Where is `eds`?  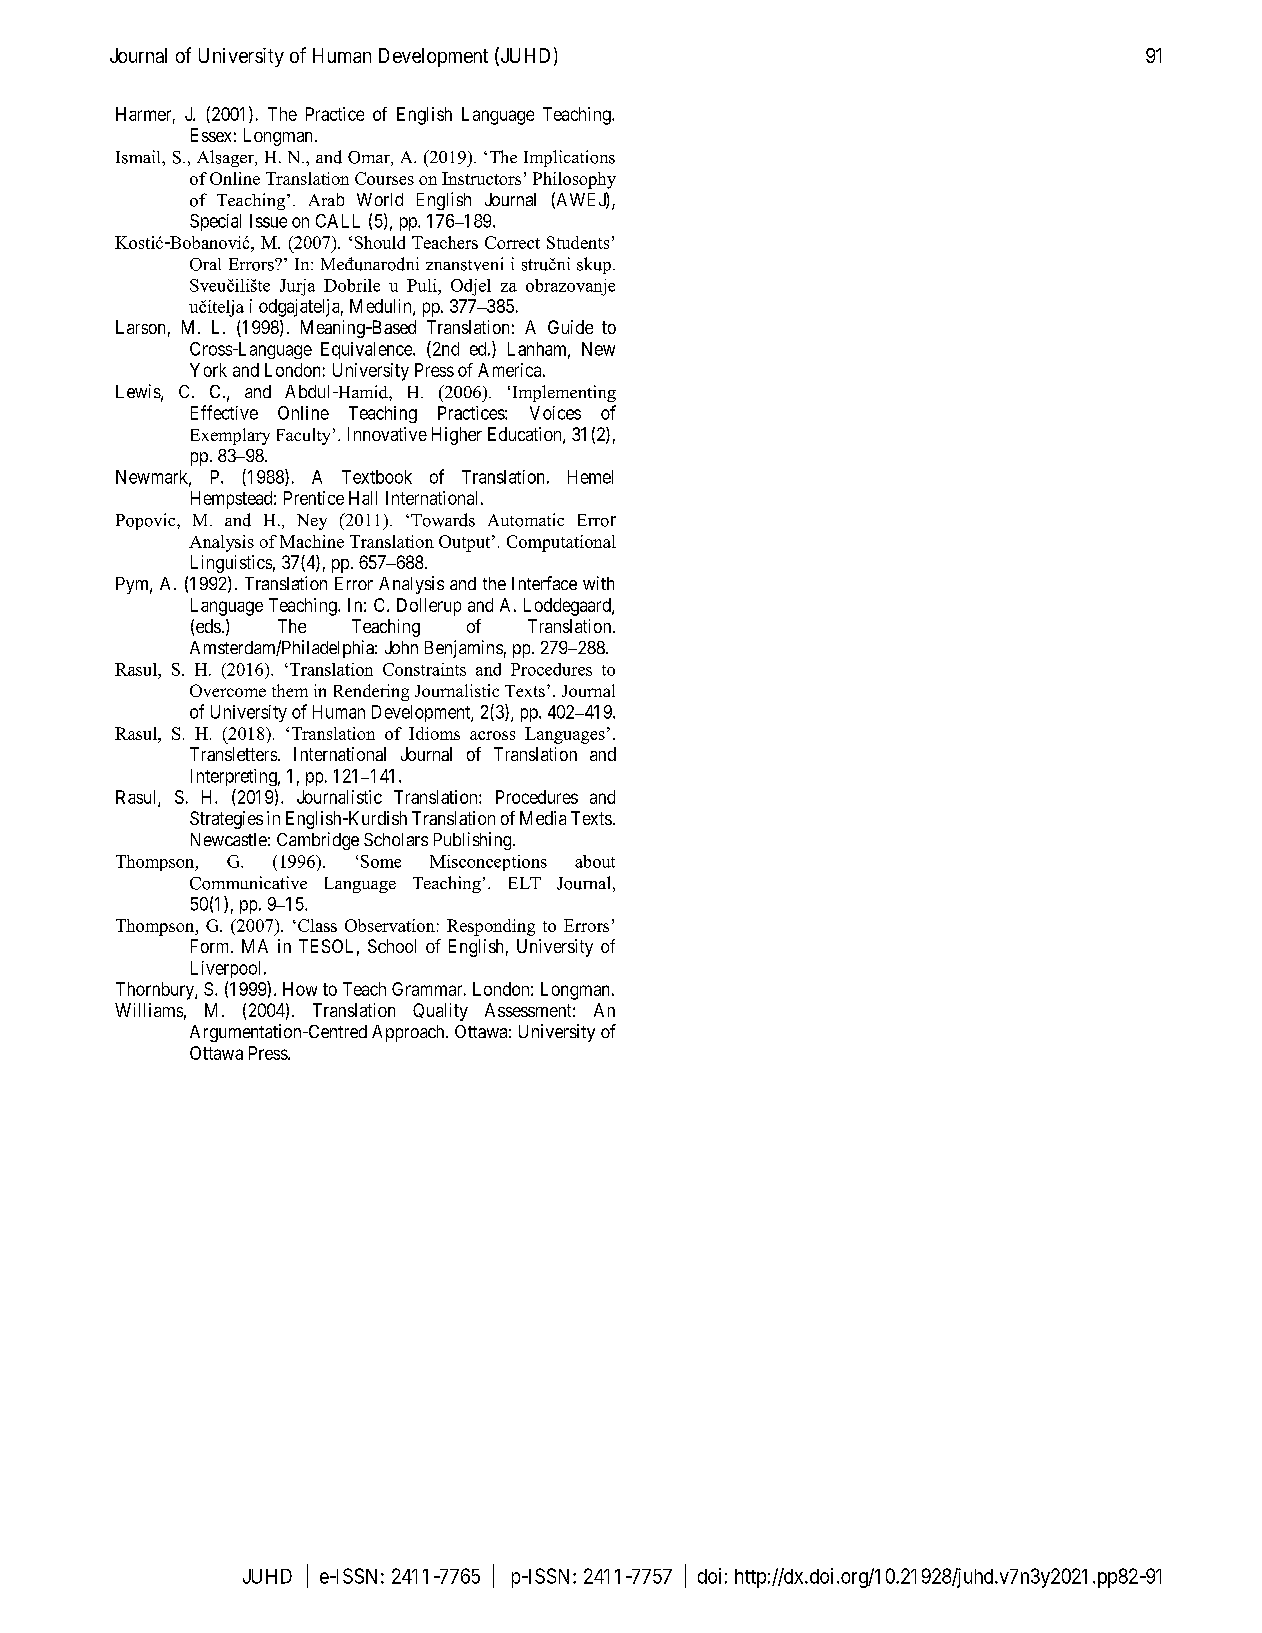 eds is located at coordinates (208, 626).
